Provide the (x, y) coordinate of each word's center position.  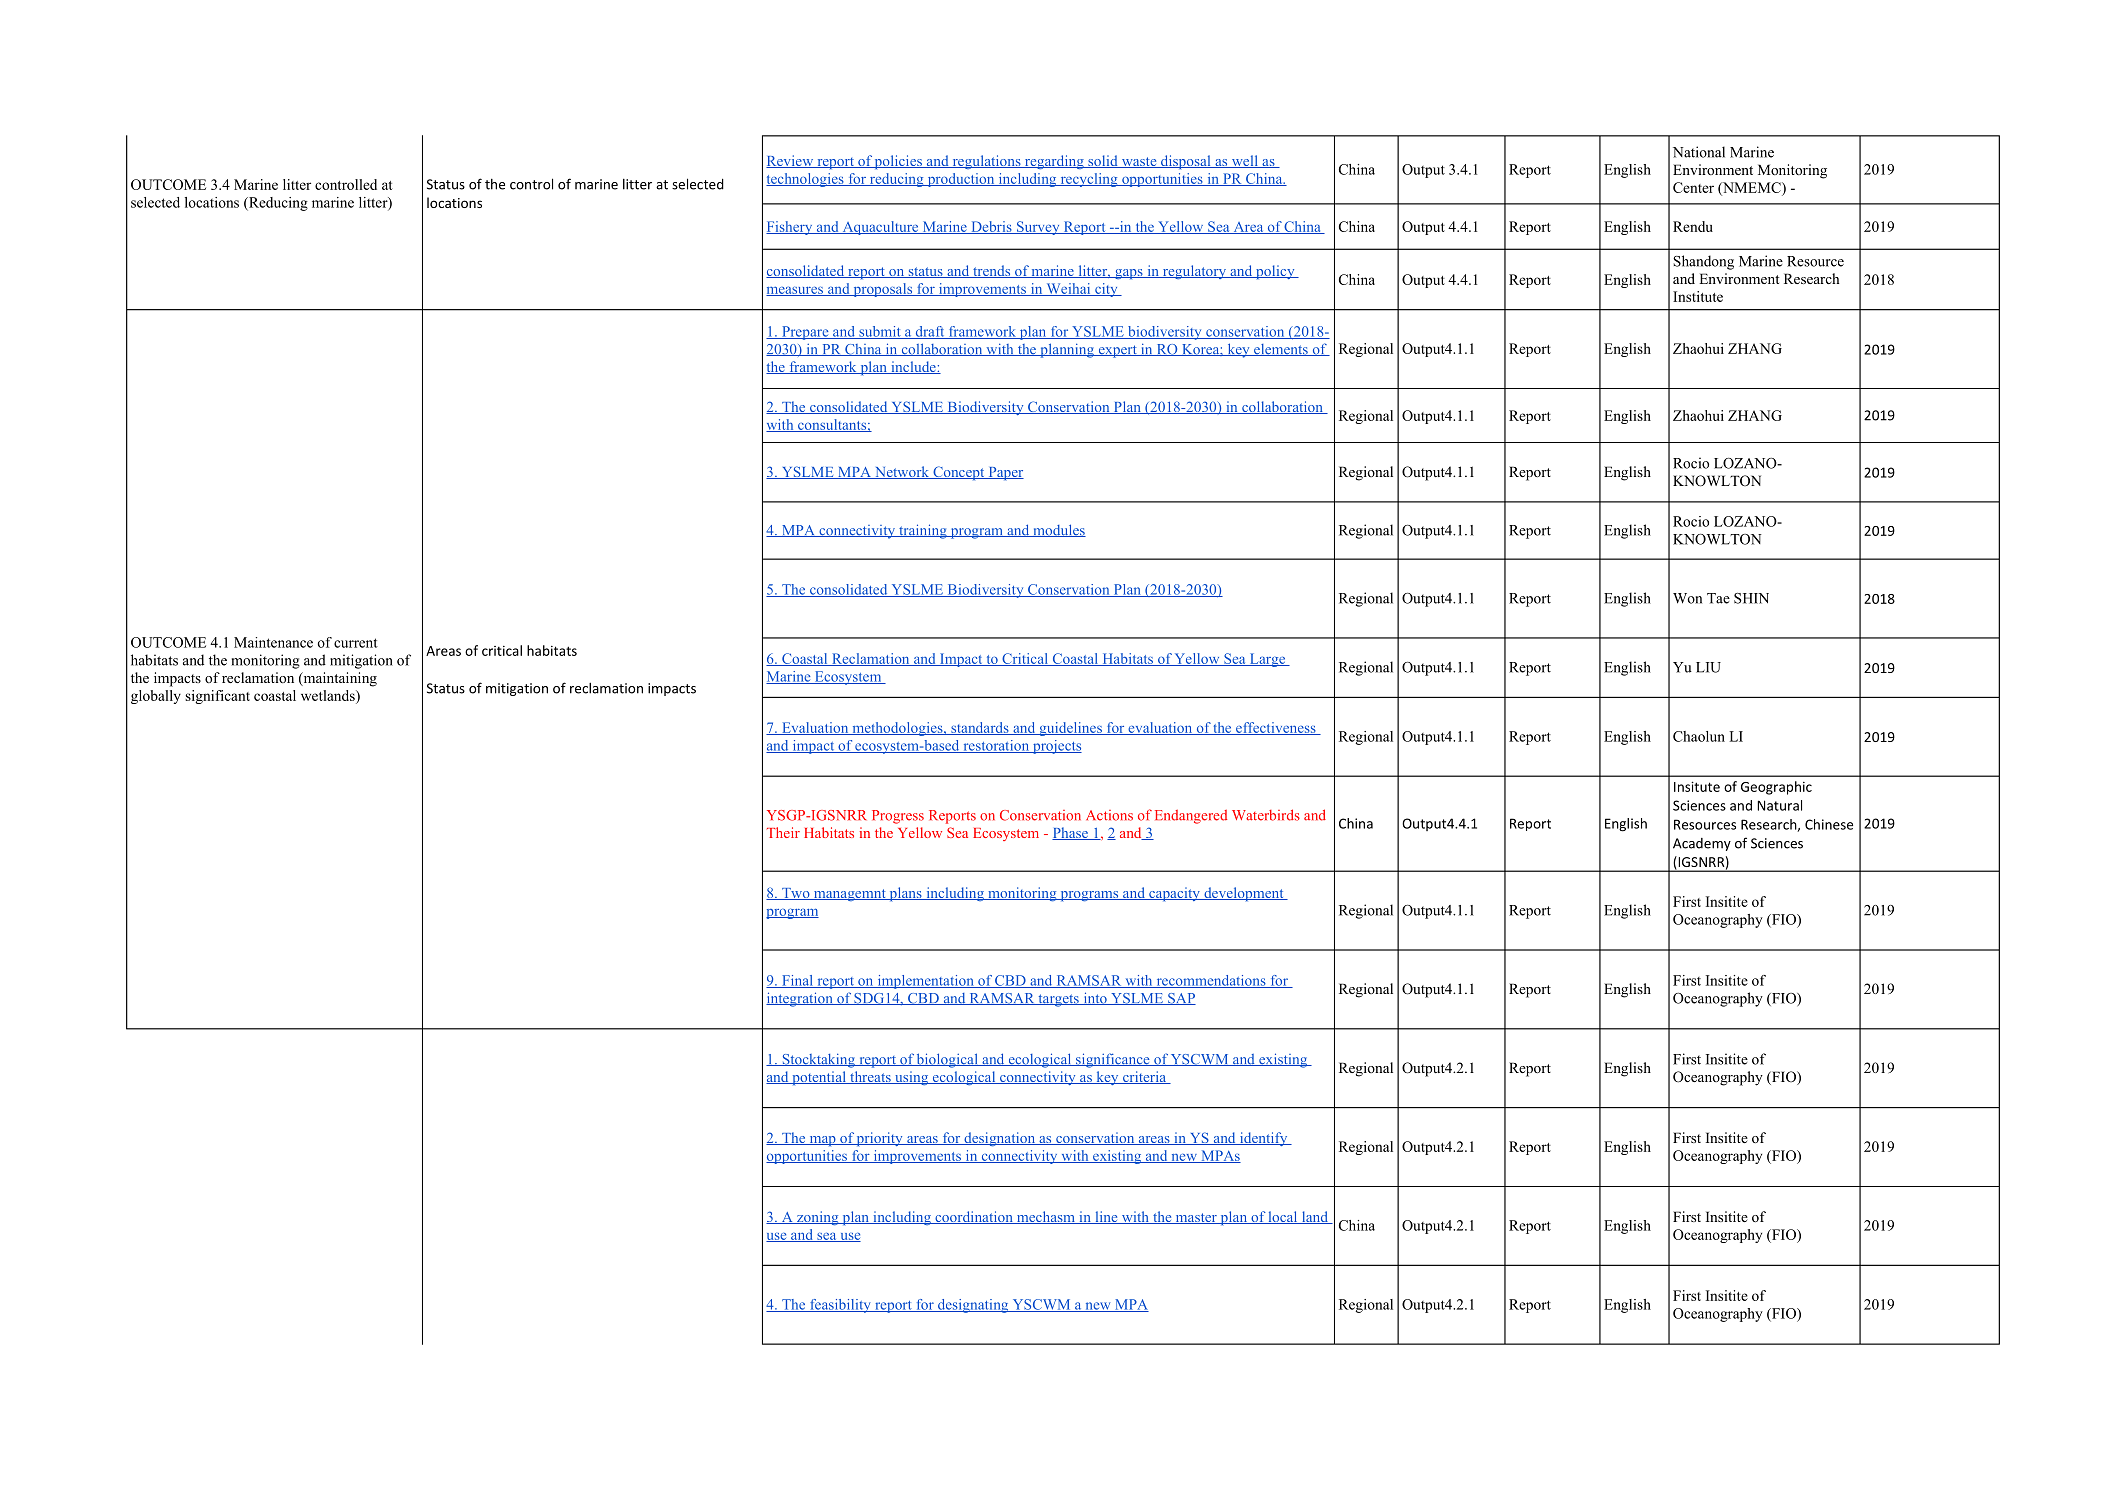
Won (1687, 598)
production (961, 180)
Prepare (805, 333)
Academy (1702, 844)
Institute (1698, 296)
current (356, 643)
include (913, 367)
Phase (1071, 833)
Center (1693, 187)
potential (819, 1078)
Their (783, 832)
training (923, 531)
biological (947, 1060)
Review (791, 161)
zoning (817, 1218)
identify (1263, 1139)
